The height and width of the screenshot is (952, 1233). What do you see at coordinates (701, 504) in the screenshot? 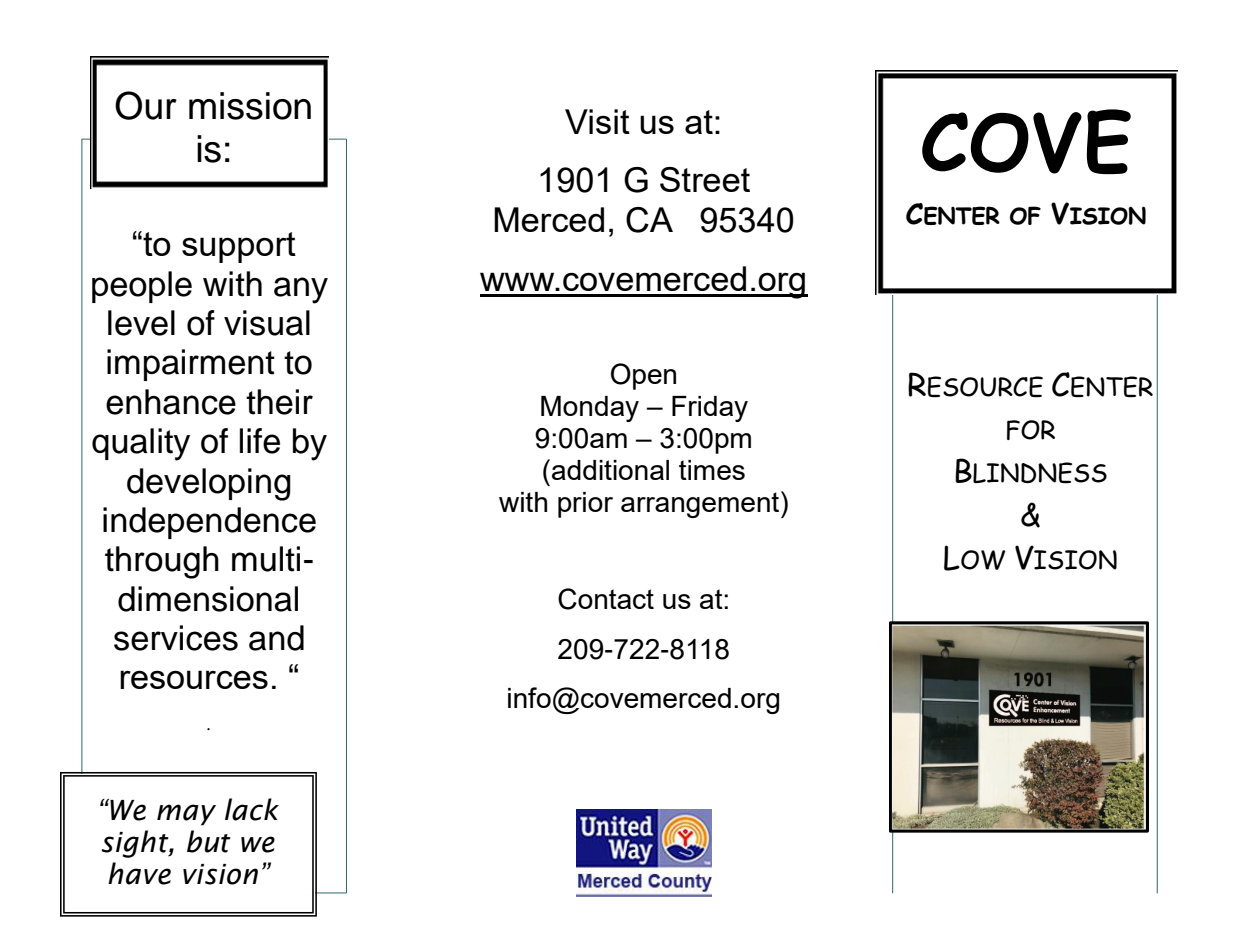
I see `arrangement` at bounding box center [701, 504].
